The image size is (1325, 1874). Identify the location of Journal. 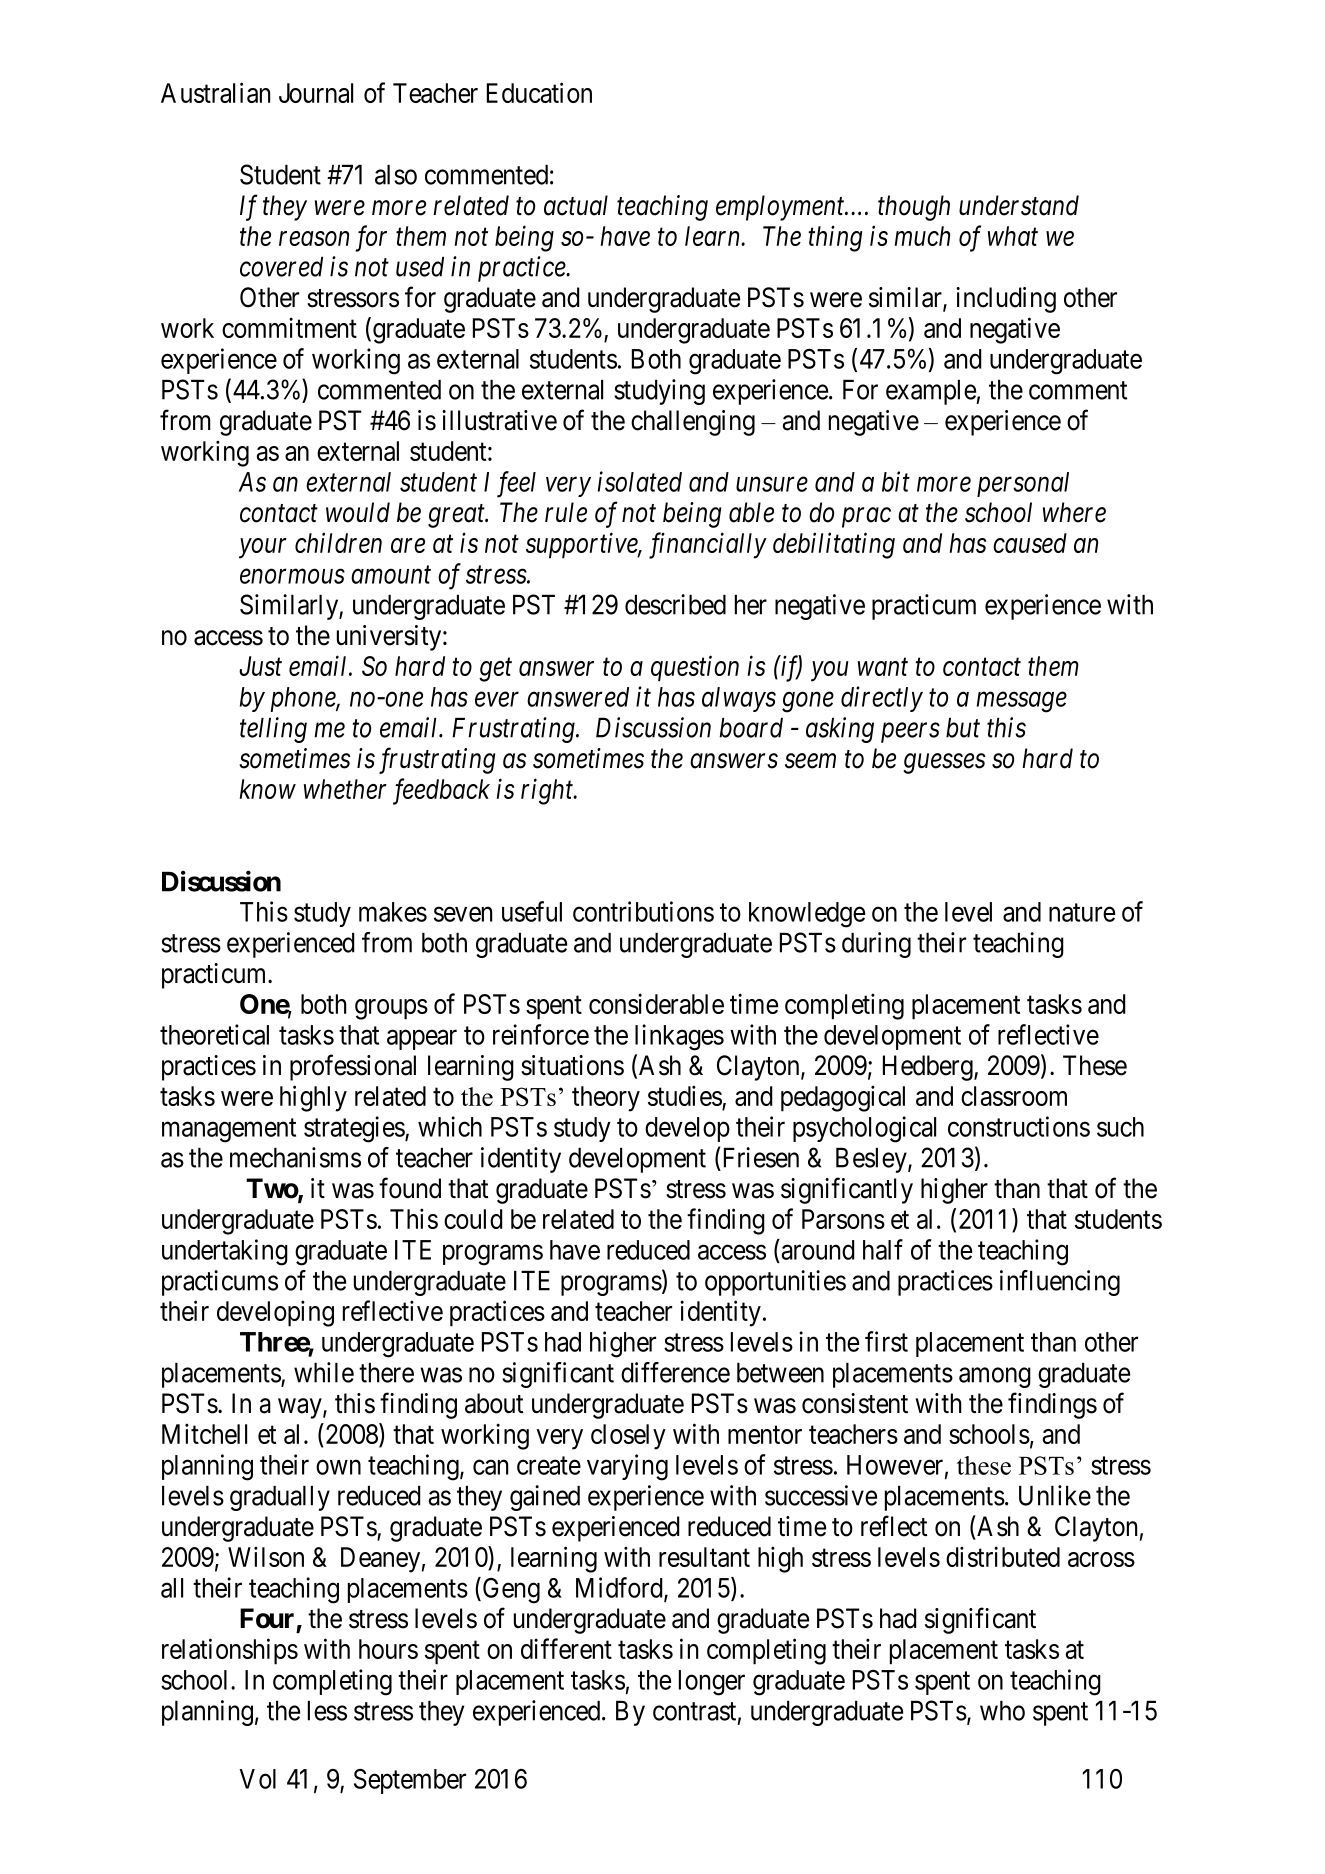
(316, 93).
